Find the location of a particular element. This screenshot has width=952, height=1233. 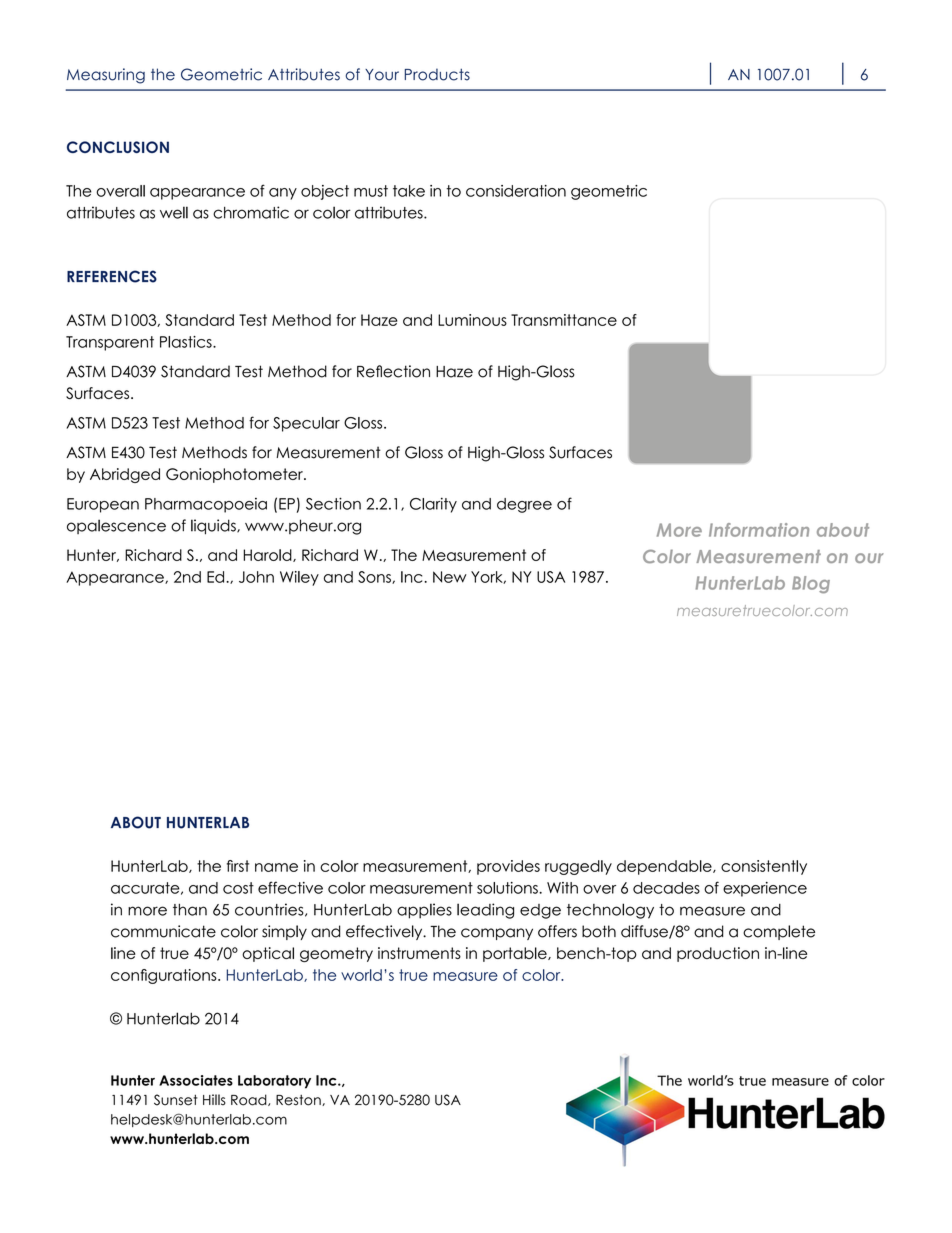

New is located at coordinates (450, 577).
